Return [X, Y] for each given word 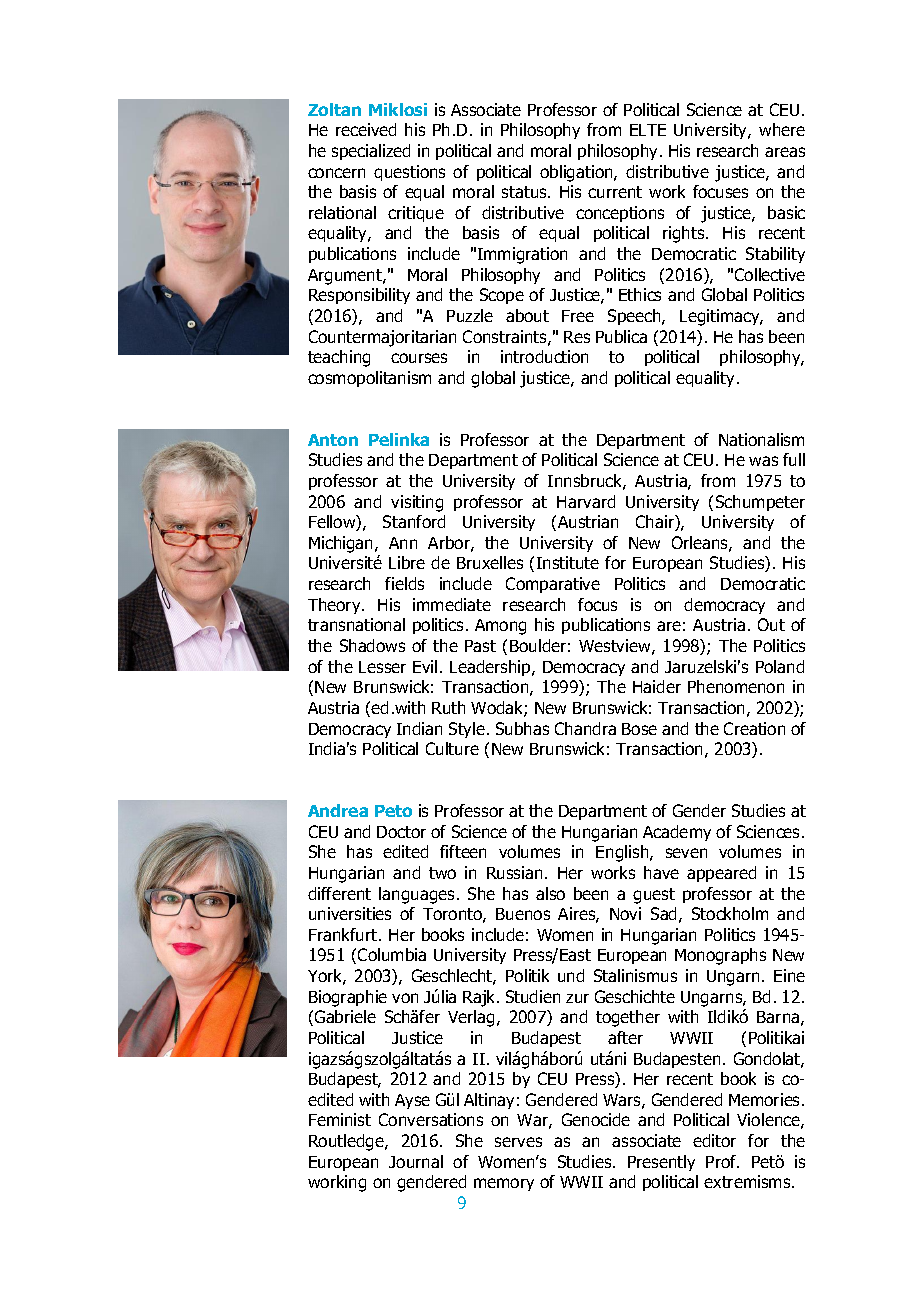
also [550, 893]
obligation [577, 173]
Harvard [586, 501]
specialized [371, 152]
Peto [393, 811]
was [763, 461]
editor [714, 1140]
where [782, 129]
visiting [417, 503]
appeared [721, 874]
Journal [416, 1161]
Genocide [596, 1119]
